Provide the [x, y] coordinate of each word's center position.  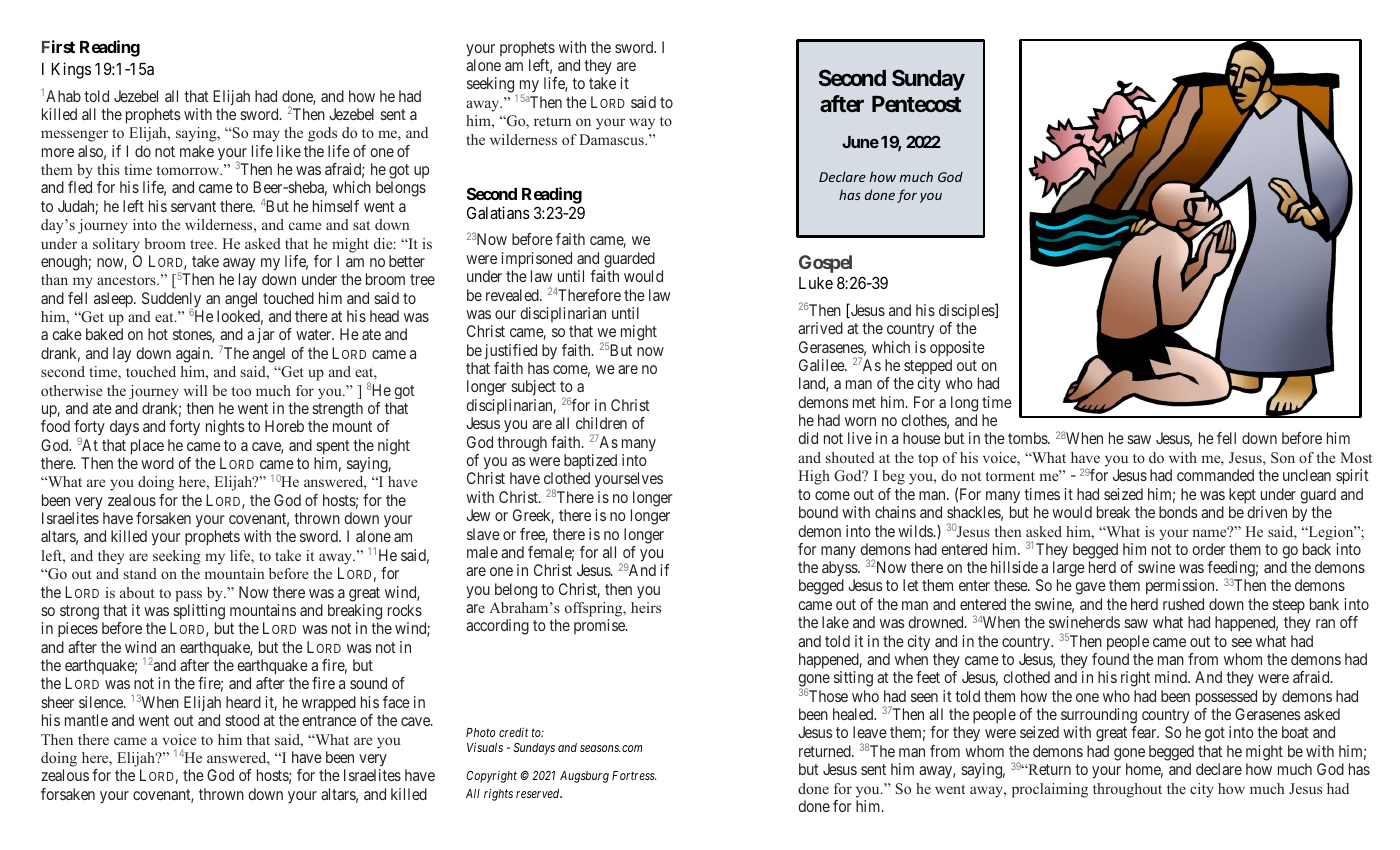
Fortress [634, 775]
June [860, 142]
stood [242, 720]
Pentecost [916, 104]
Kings [71, 70]
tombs [1028, 438]
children [601, 423]
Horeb [284, 426]
